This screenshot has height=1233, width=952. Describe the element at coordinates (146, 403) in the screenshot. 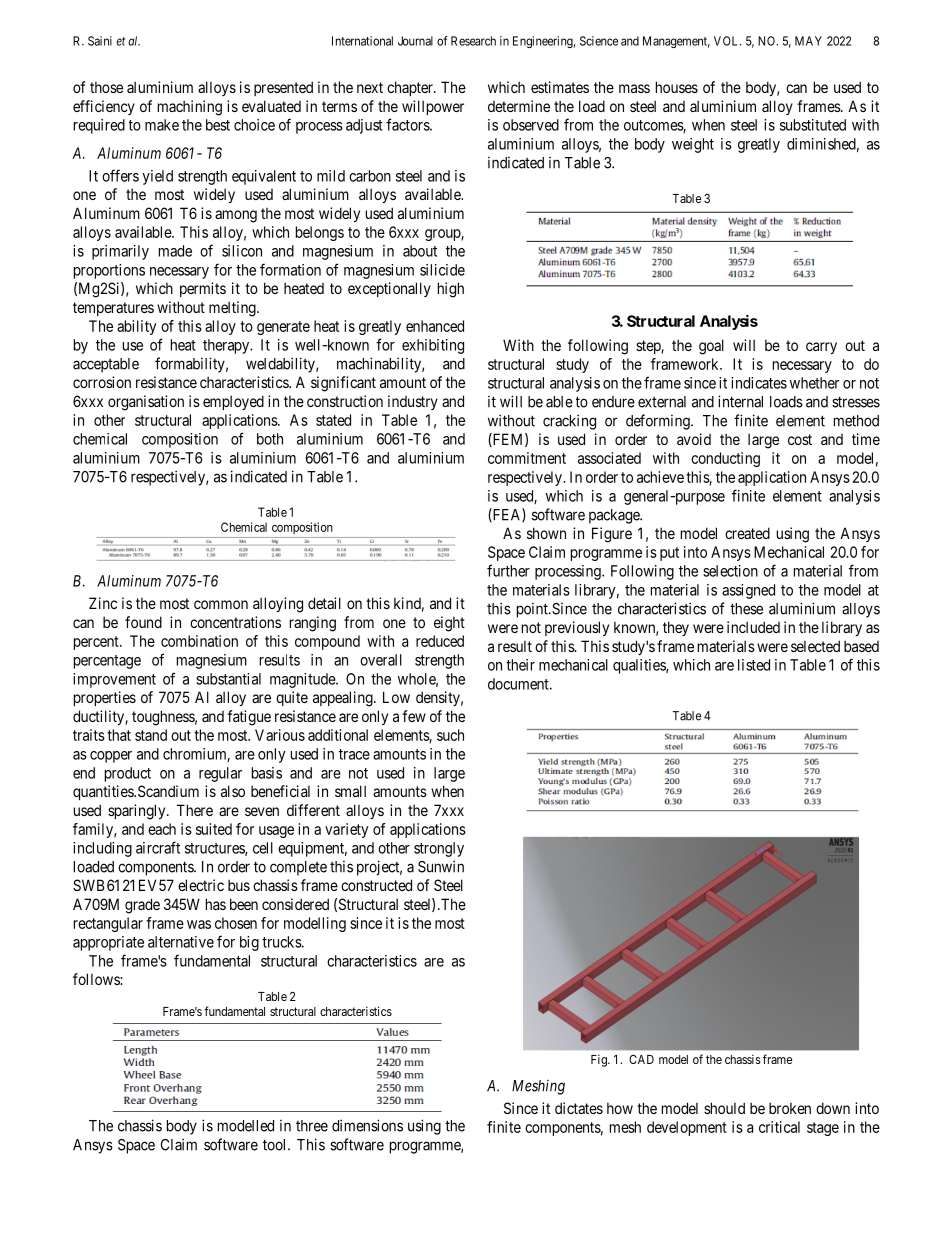

I see `organisation` at that location.
